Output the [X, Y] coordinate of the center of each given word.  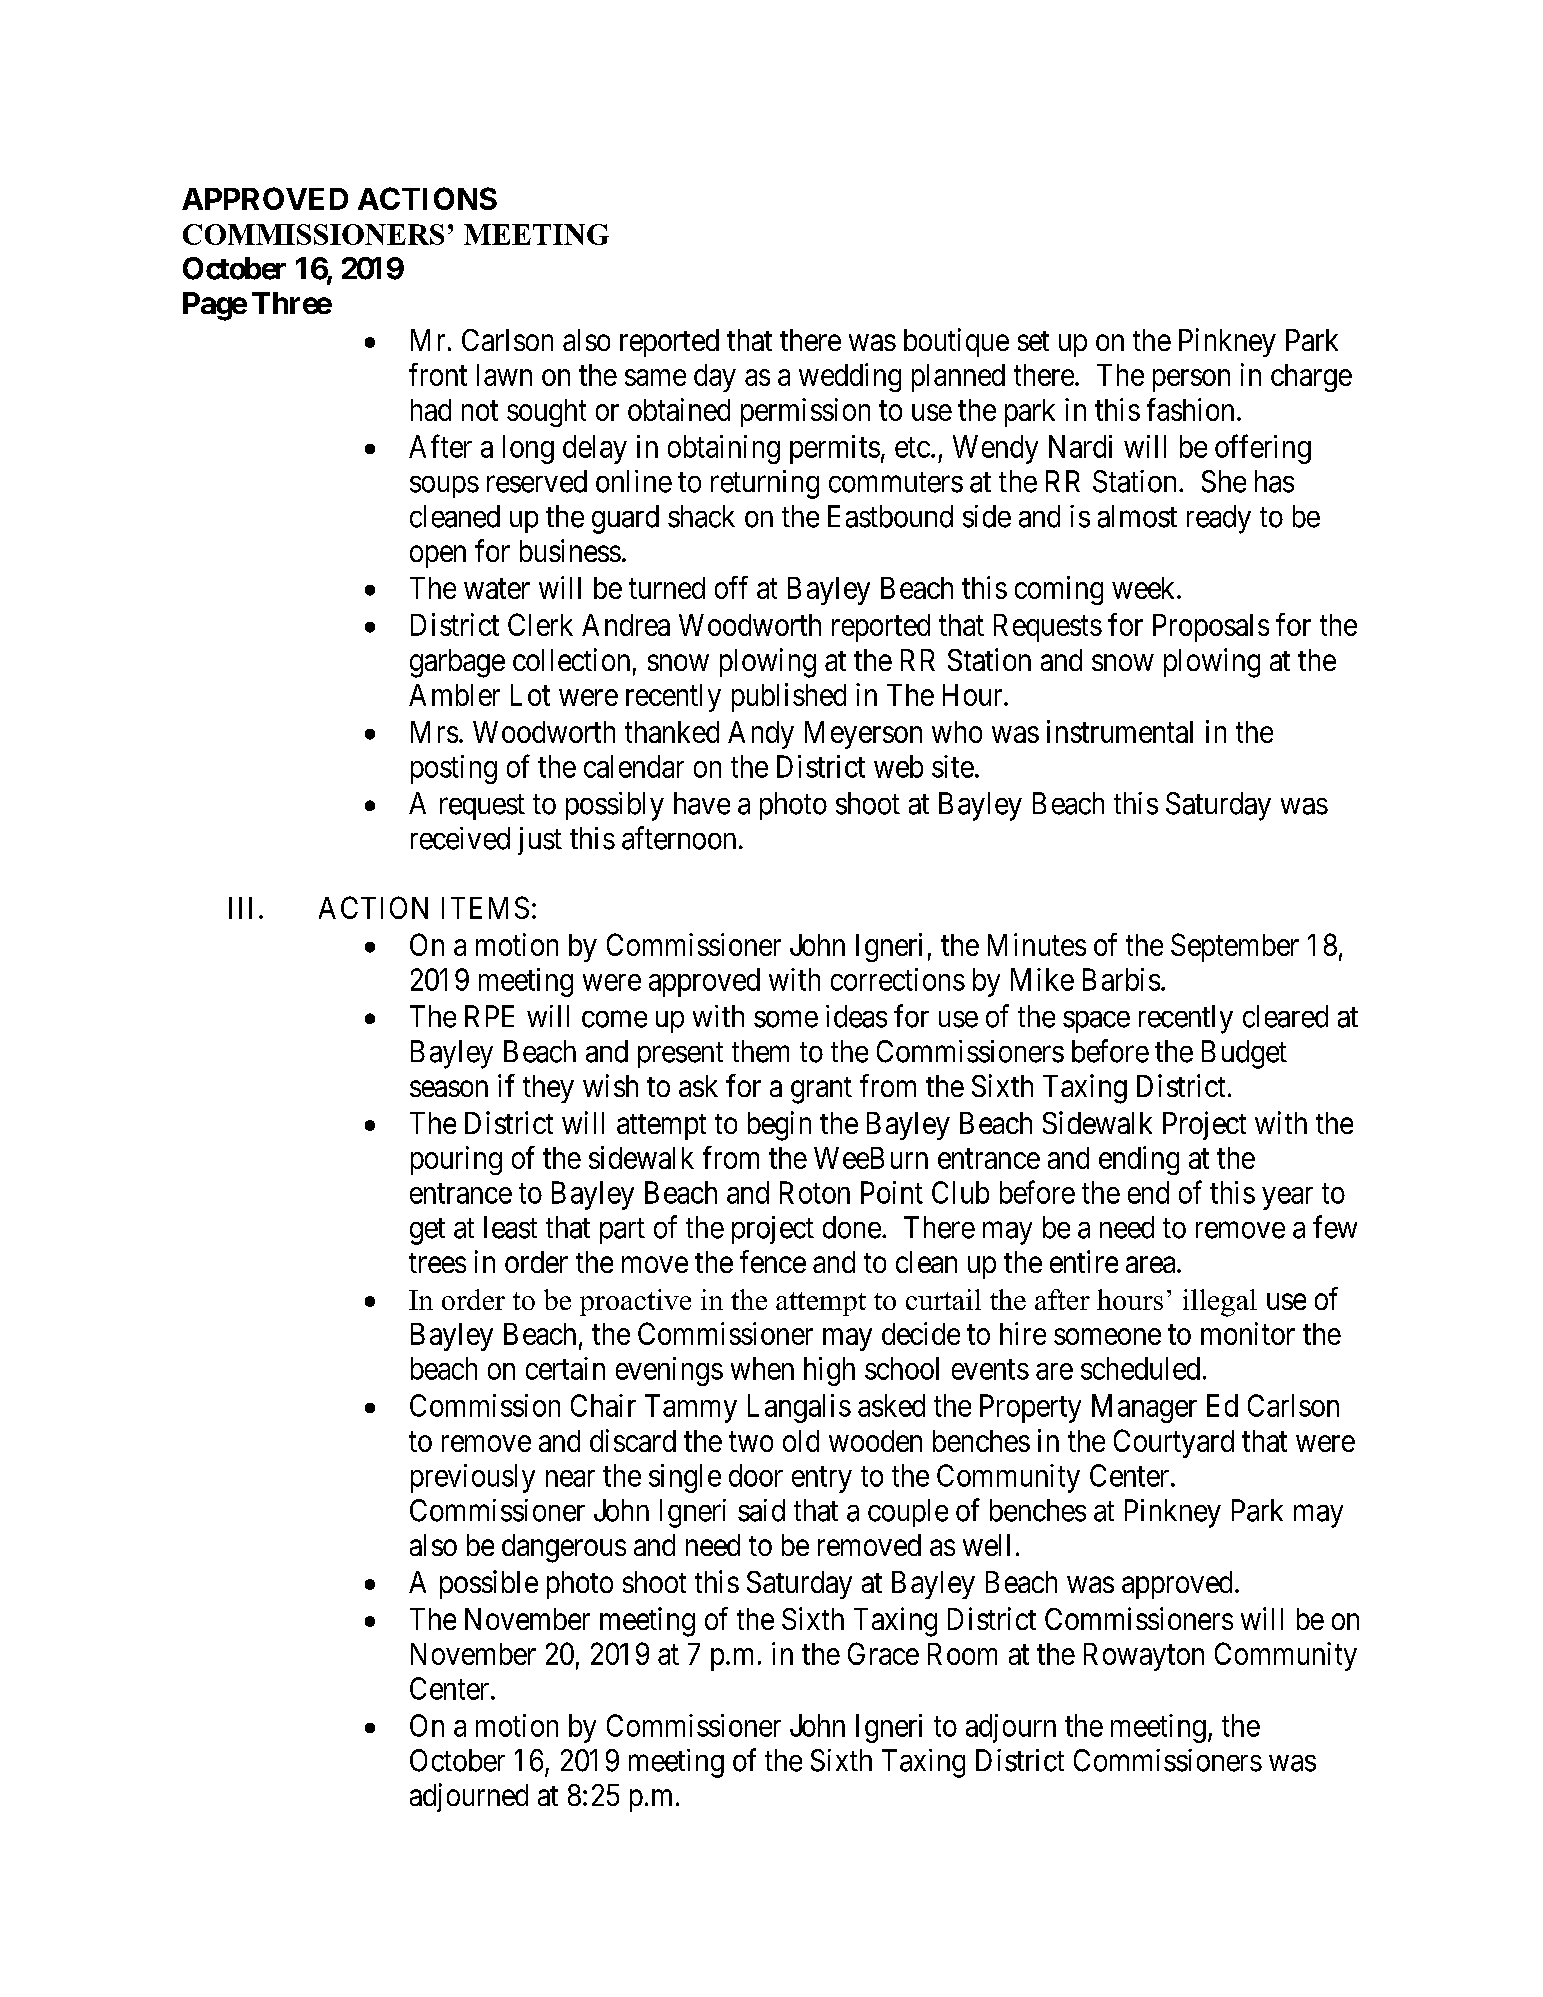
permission [805, 412]
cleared [1285, 1016]
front [438, 374]
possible [489, 1584]
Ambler [454, 695]
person [1191, 380]
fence [773, 1261]
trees [437, 1263]
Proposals [1211, 628]
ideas [856, 1016]
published [789, 697]
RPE [489, 1016]
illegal [1220, 1303]
